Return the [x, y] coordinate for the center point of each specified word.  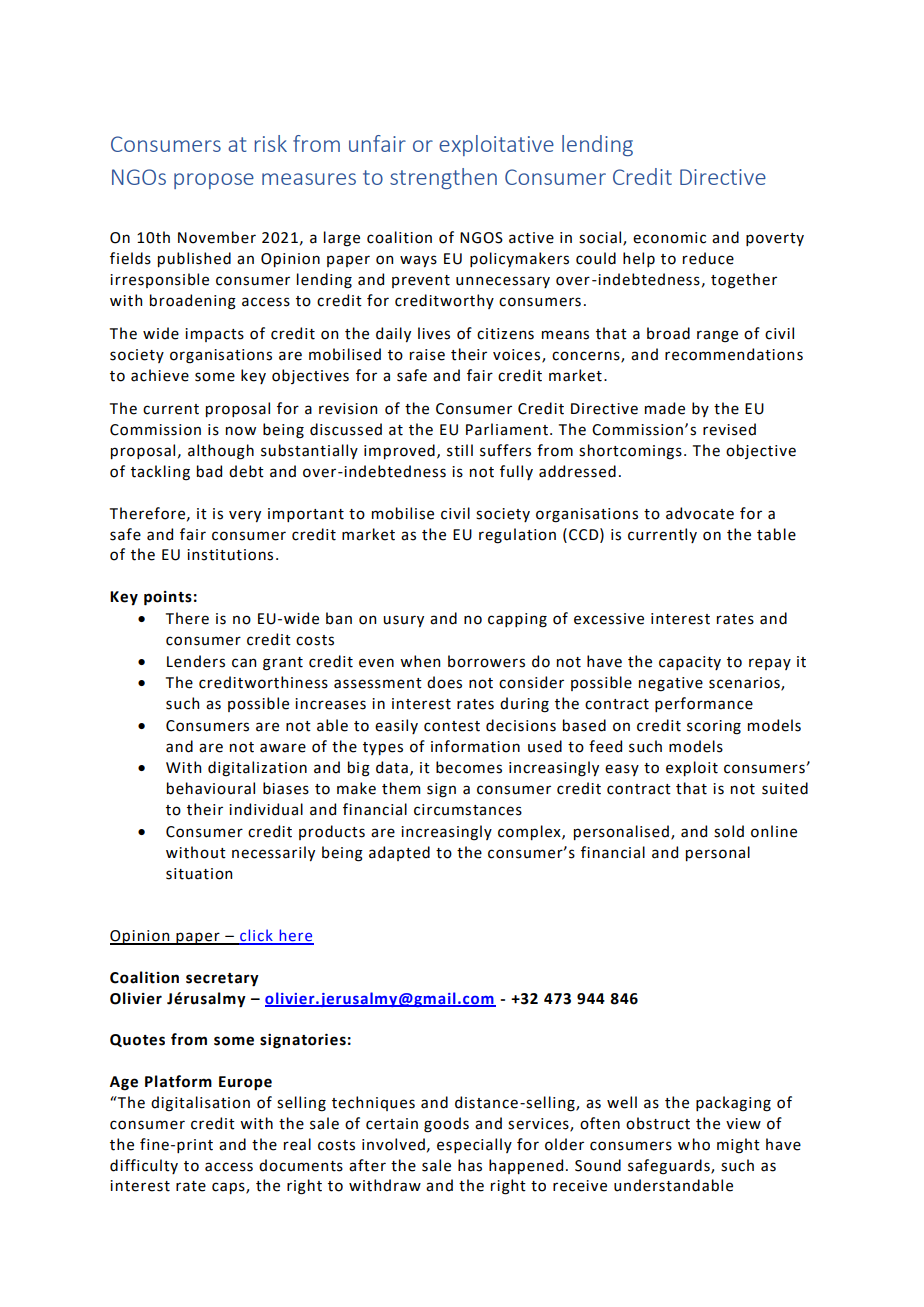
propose [214, 181]
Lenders [196, 661]
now [241, 431]
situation [199, 874]
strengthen [443, 178]
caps [229, 1188]
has [470, 1165]
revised [729, 429]
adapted [399, 853]
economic [669, 238]
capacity [690, 663]
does [444, 682]
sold [729, 831]
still [460, 450]
